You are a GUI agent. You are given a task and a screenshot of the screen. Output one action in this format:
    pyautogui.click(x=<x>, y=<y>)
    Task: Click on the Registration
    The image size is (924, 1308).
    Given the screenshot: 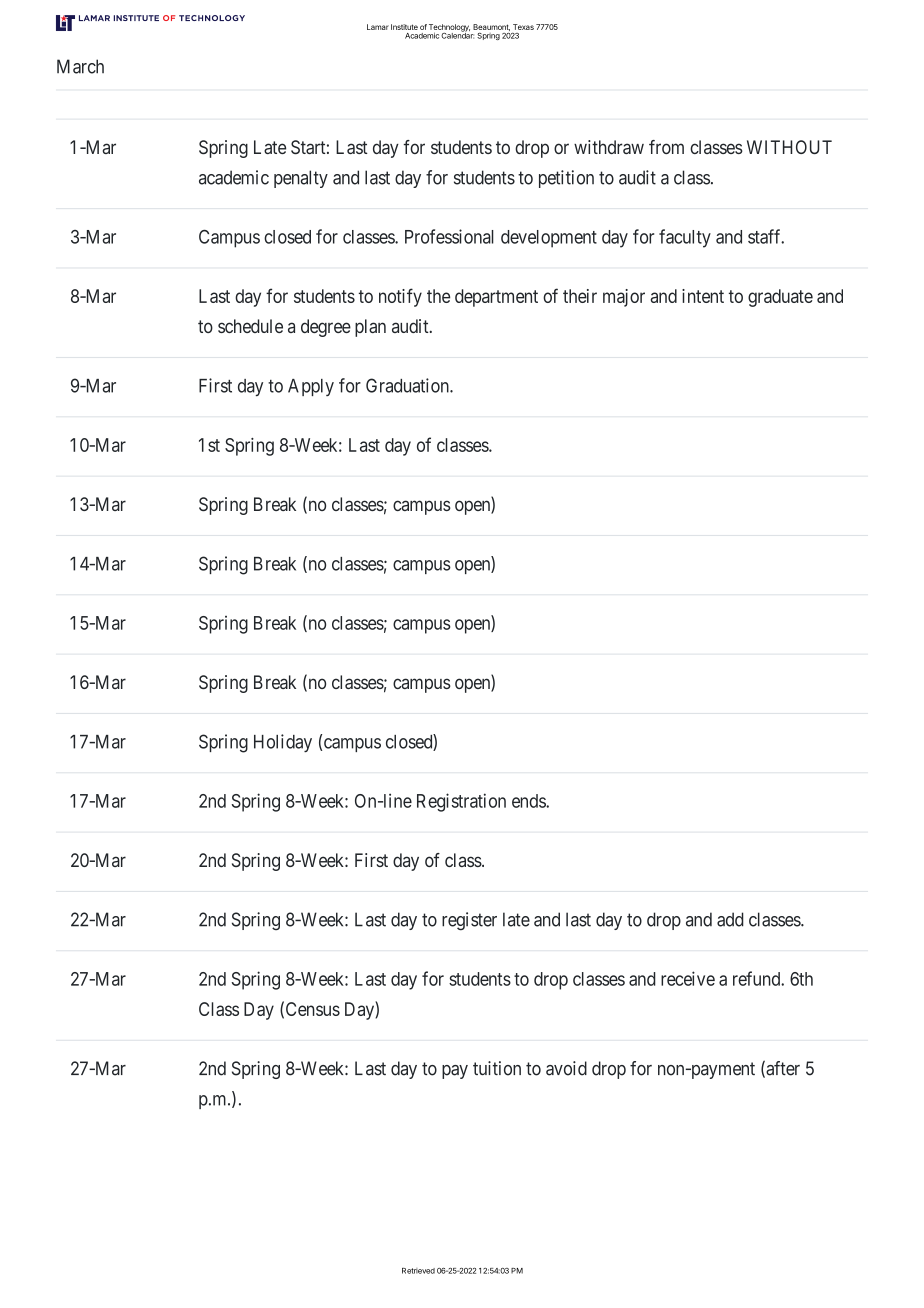 What is the action you would take?
    pyautogui.click(x=461, y=802)
